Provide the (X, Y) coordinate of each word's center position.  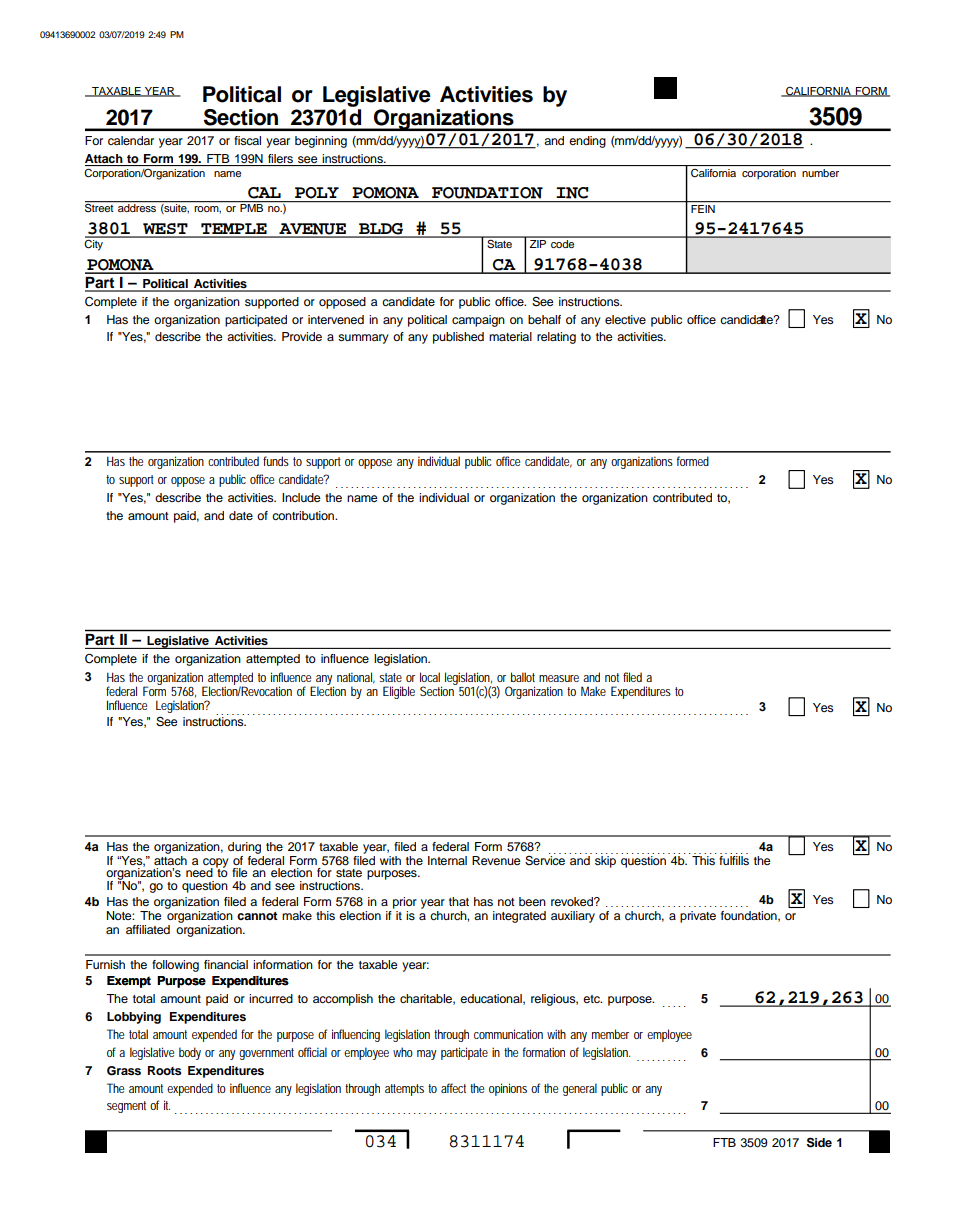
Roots (165, 1070)
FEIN (703, 207)
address (137, 207)
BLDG (381, 230)
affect (453, 1088)
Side (819, 1142)
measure (559, 678)
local (430, 677)
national (356, 678)
